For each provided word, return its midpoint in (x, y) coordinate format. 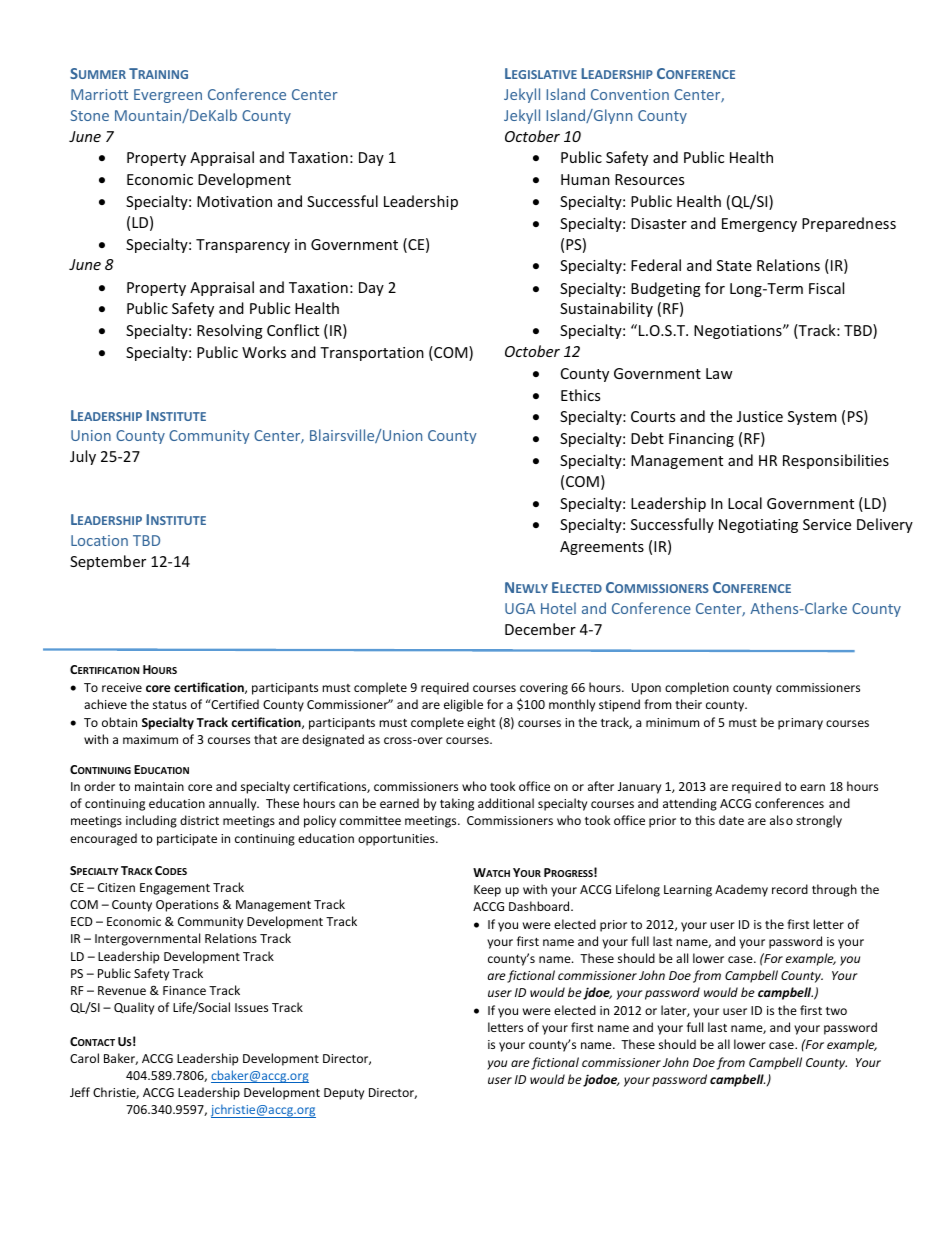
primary (800, 724)
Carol (84, 1058)
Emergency (759, 225)
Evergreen (168, 96)
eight (481, 723)
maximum (150, 739)
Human (585, 179)
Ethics (580, 395)
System (812, 418)
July (83, 457)
